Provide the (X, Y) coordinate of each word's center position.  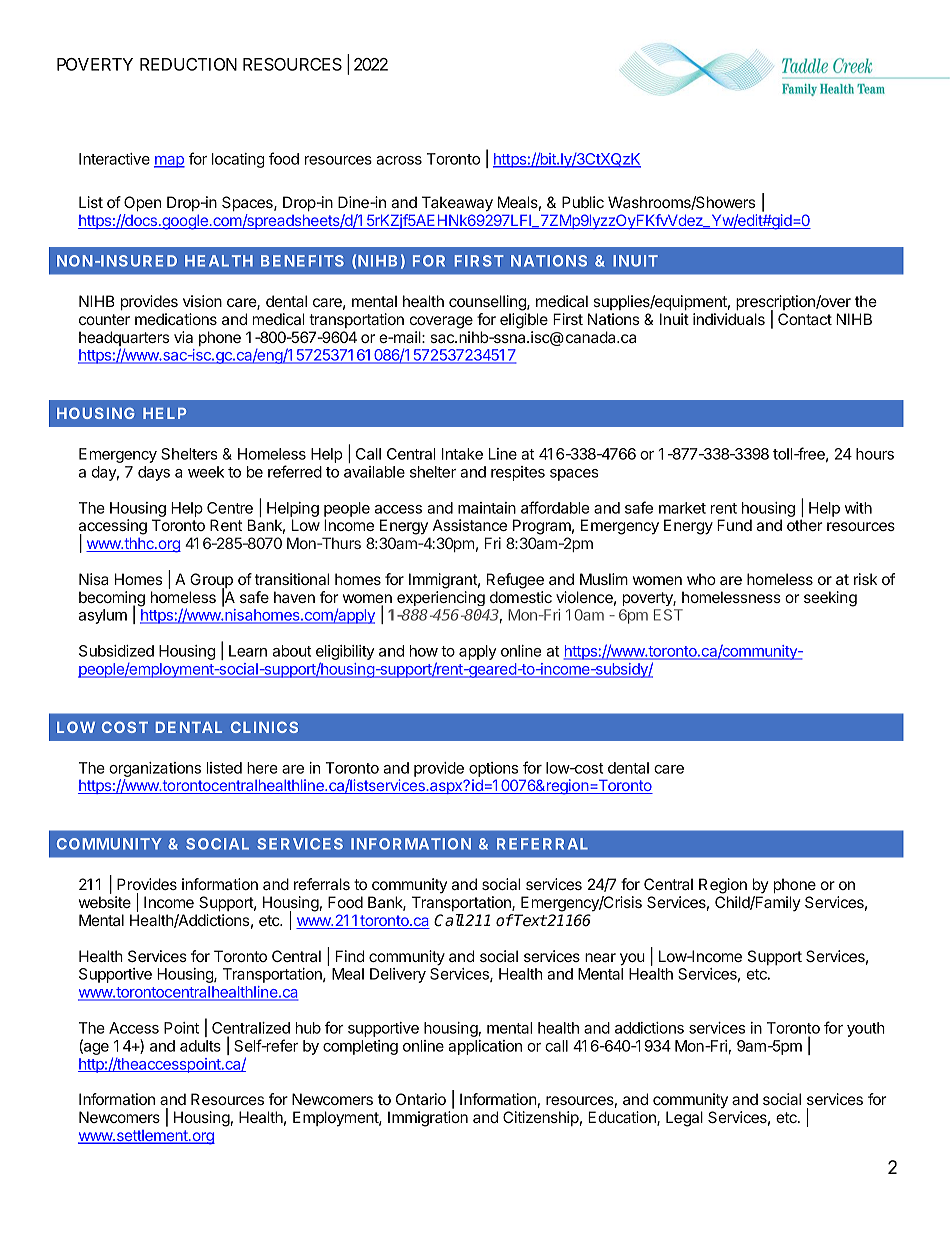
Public (583, 202)
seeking (830, 599)
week (206, 472)
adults (200, 1046)
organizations (155, 769)
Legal (684, 1119)
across (399, 160)
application (485, 1047)
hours (875, 454)
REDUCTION (188, 64)
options (493, 769)
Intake (462, 454)
